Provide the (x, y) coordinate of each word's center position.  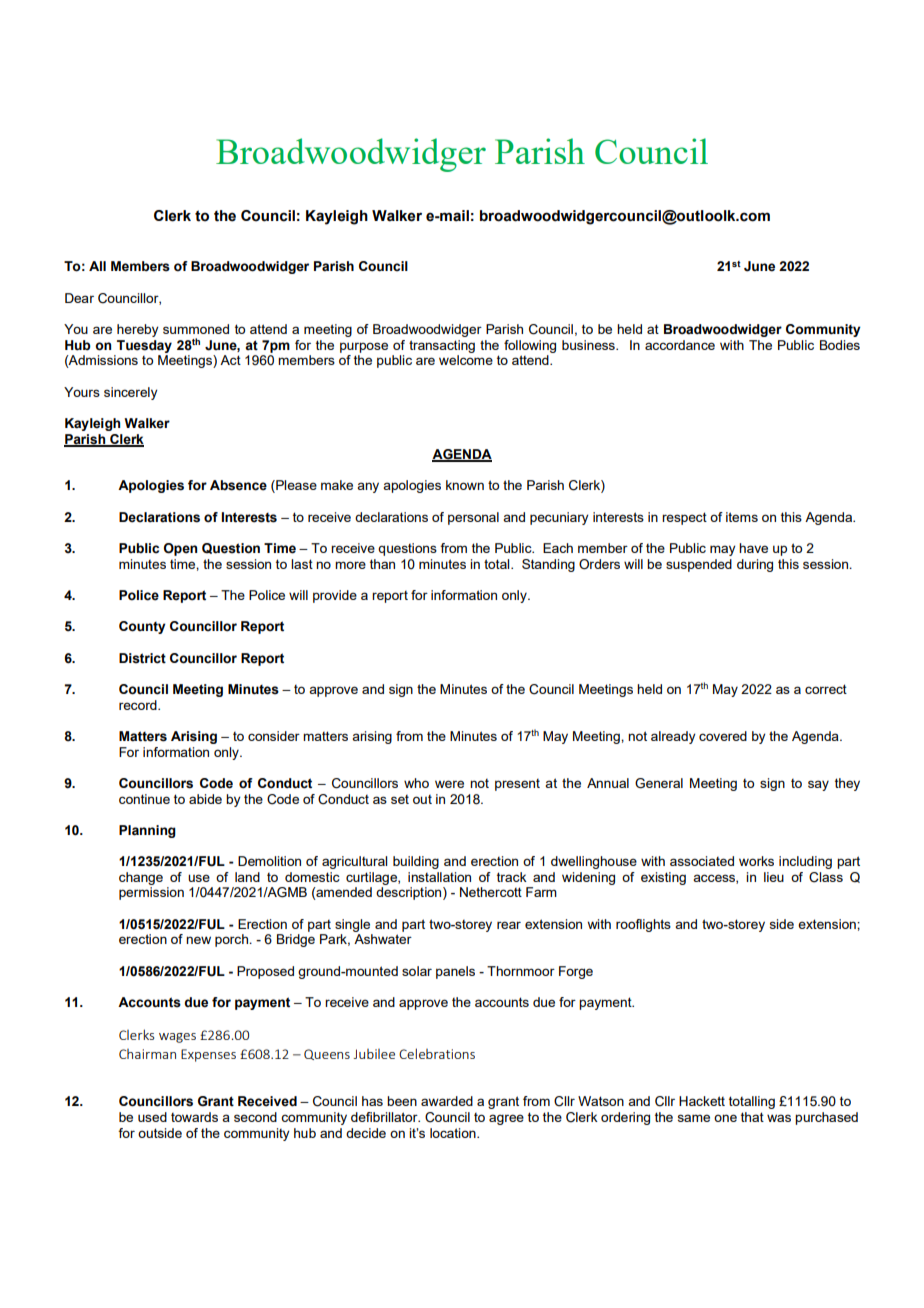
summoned (196, 329)
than (382, 564)
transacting (442, 346)
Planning (147, 831)
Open (180, 549)
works (756, 861)
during (755, 565)
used (152, 1117)
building (416, 862)
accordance (680, 345)
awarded (447, 1101)
